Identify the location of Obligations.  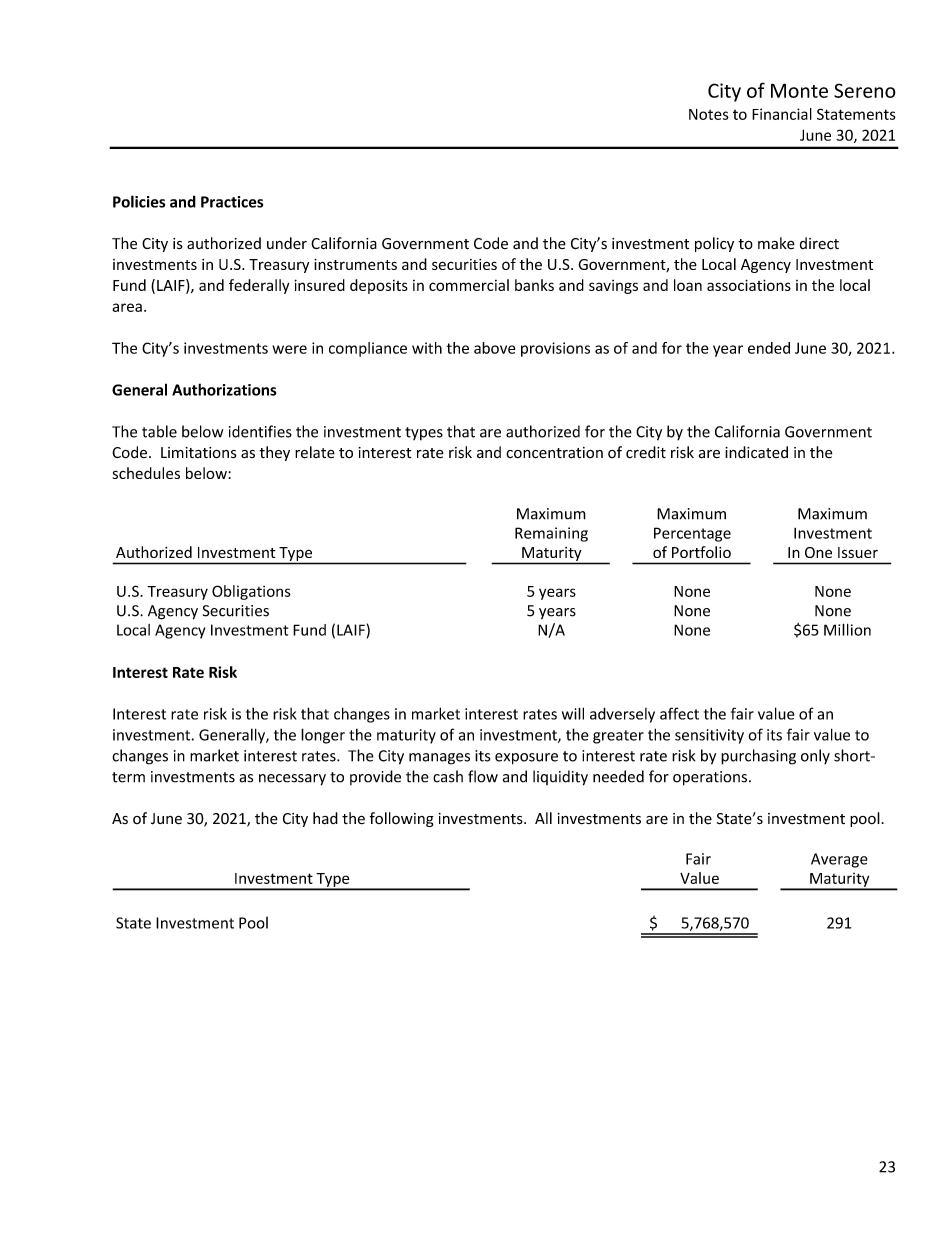
(251, 592).
